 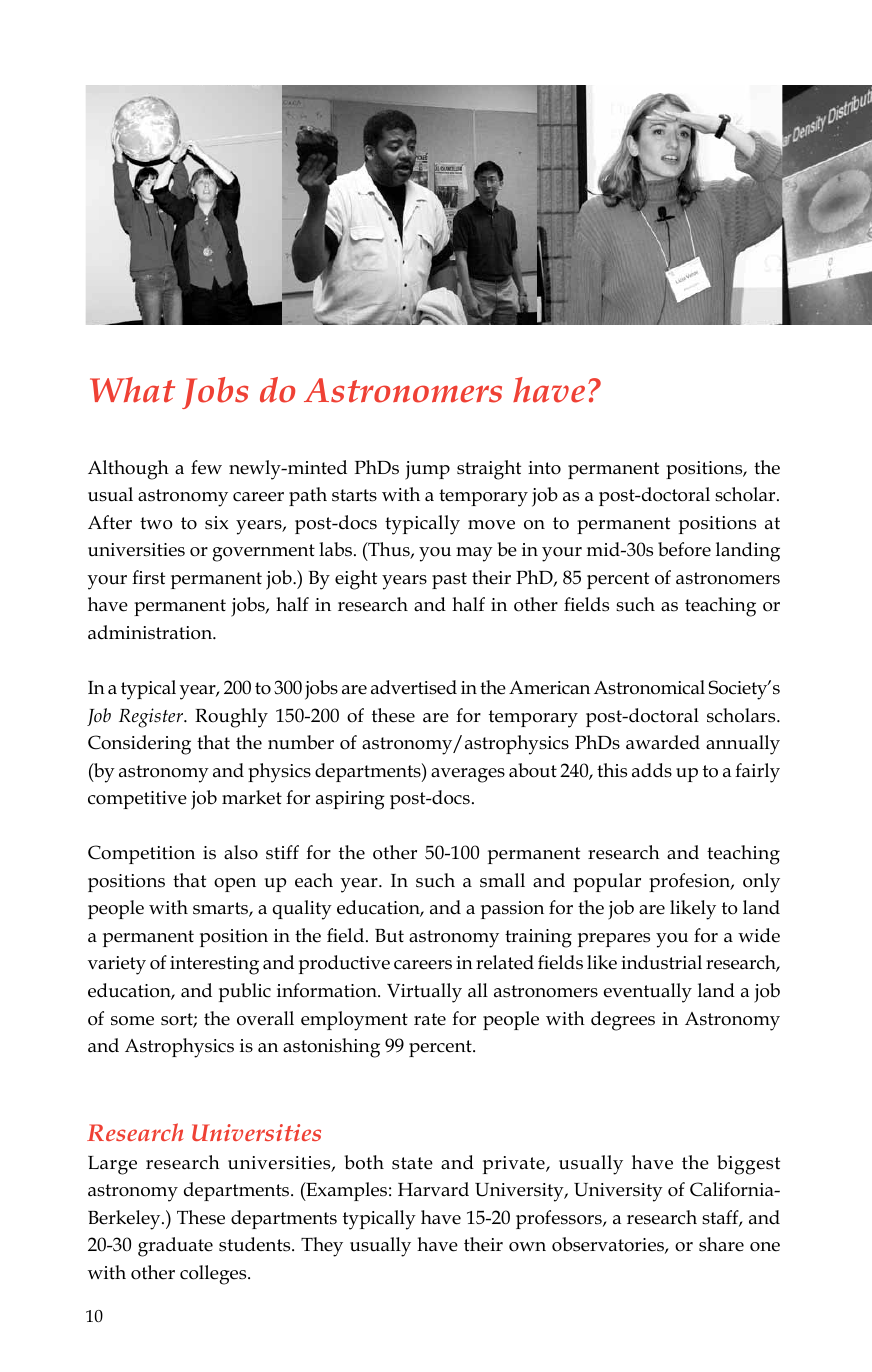 I want to click on adds, so click(x=652, y=770).
